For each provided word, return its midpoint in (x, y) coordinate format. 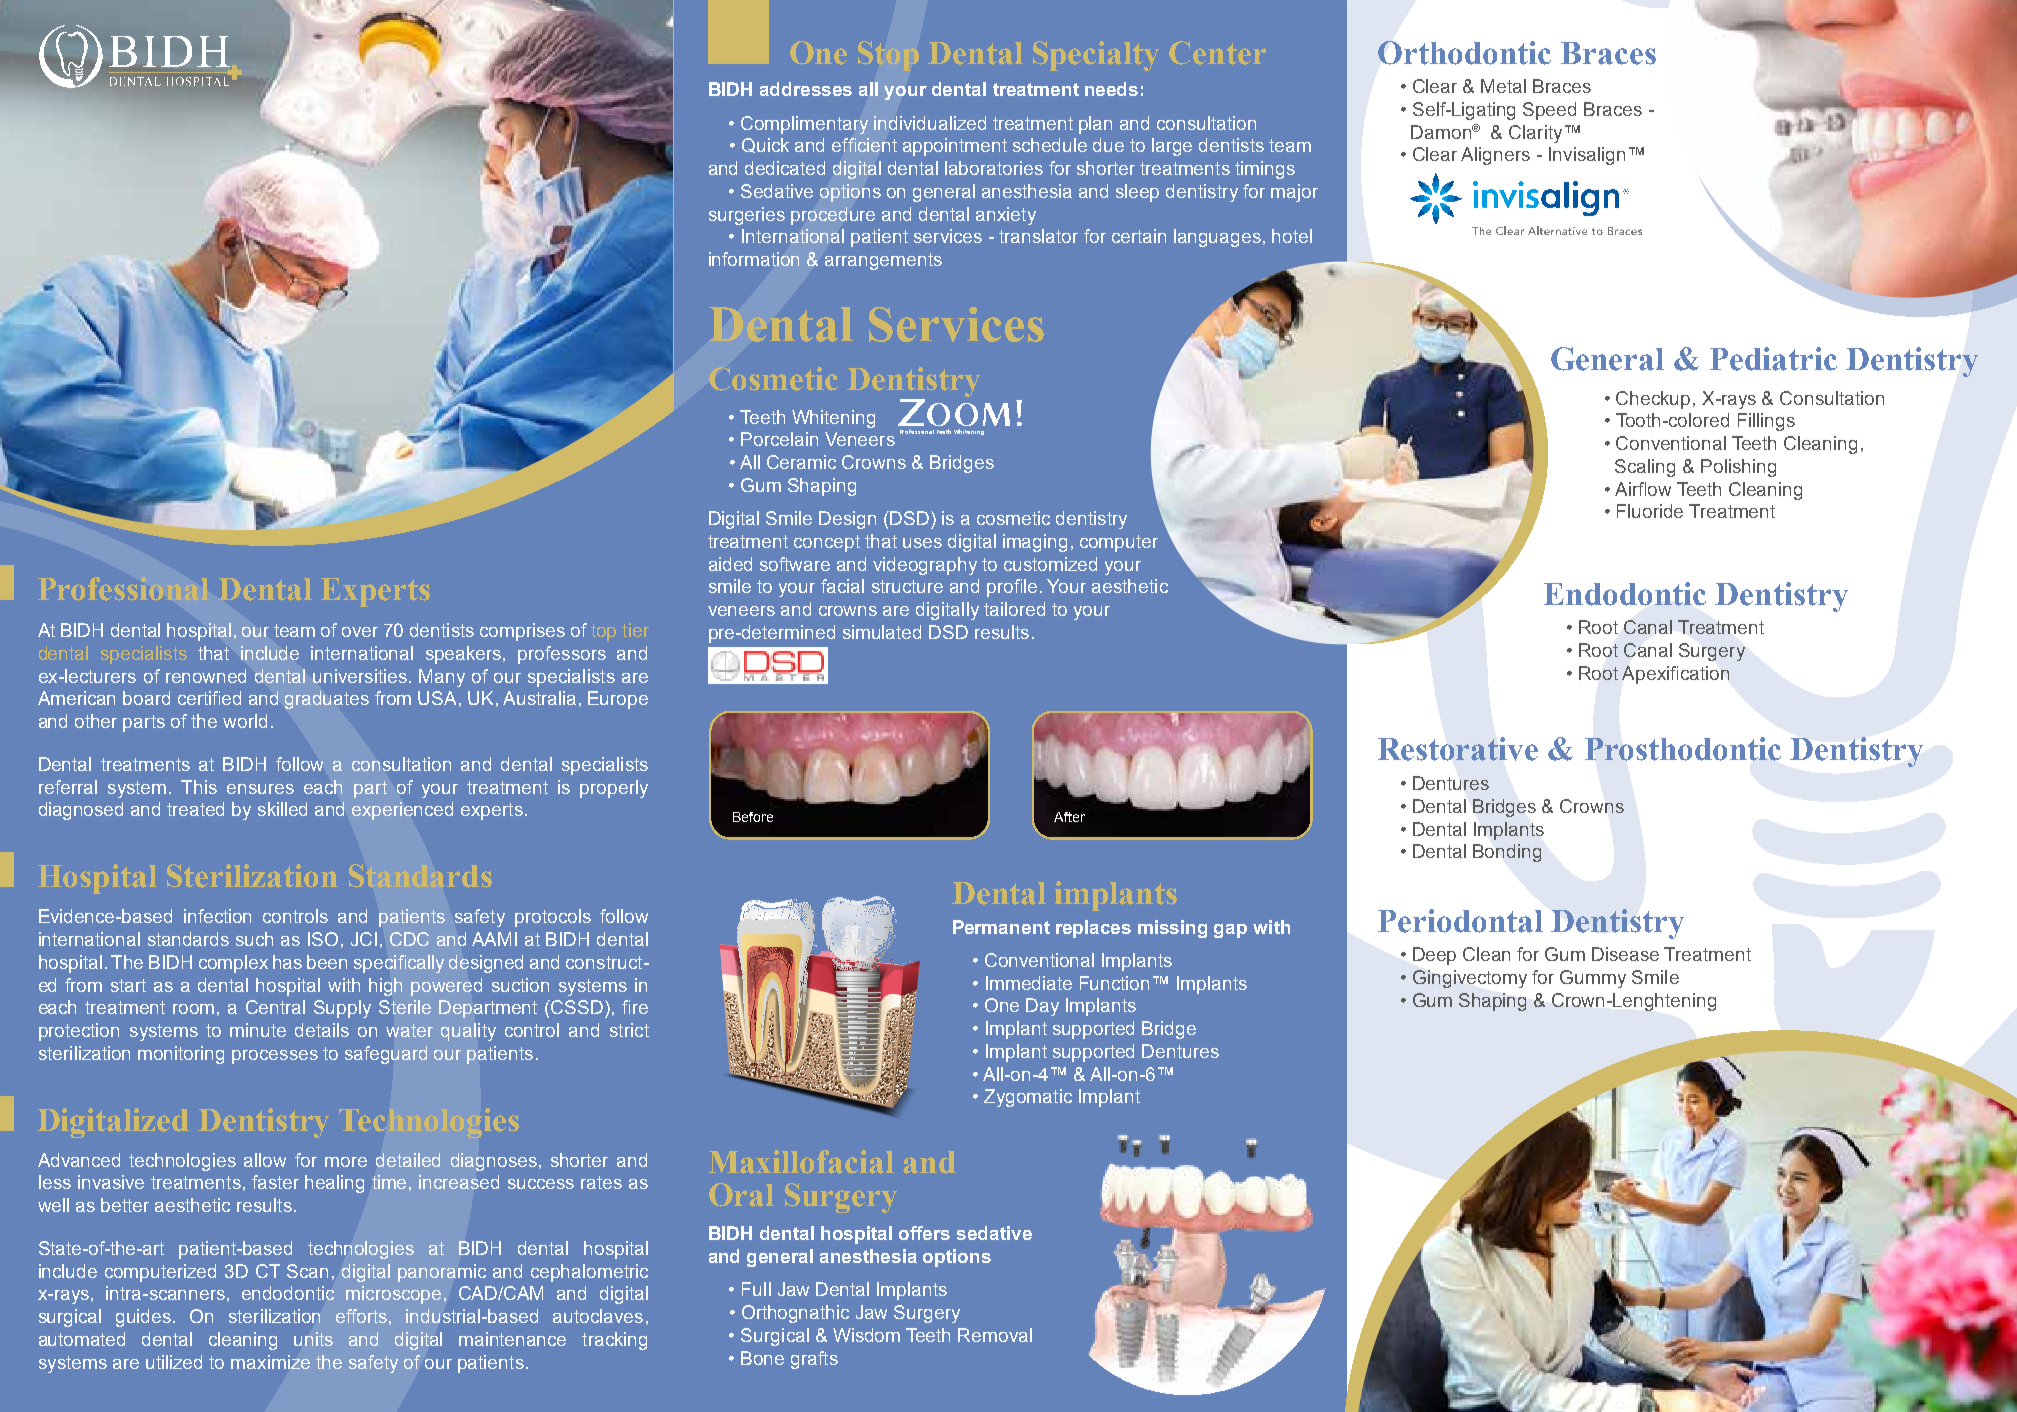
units (313, 1339)
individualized (930, 123)
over (360, 632)
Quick (765, 145)
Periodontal (1460, 921)
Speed (1549, 111)
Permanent (1001, 927)
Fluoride (1650, 511)
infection (217, 916)
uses (922, 543)
